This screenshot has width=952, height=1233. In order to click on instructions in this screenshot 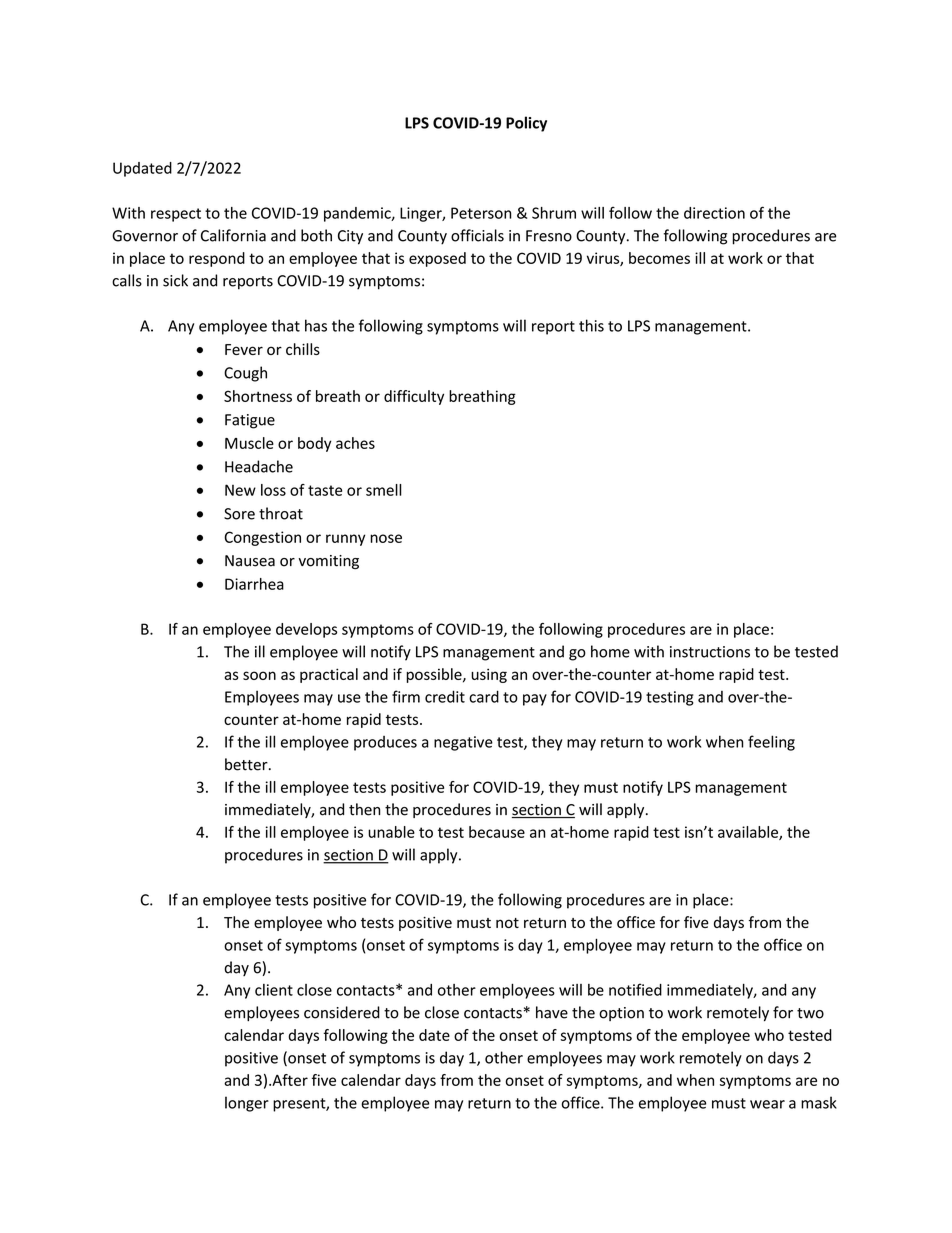, I will do `click(710, 652)`.
